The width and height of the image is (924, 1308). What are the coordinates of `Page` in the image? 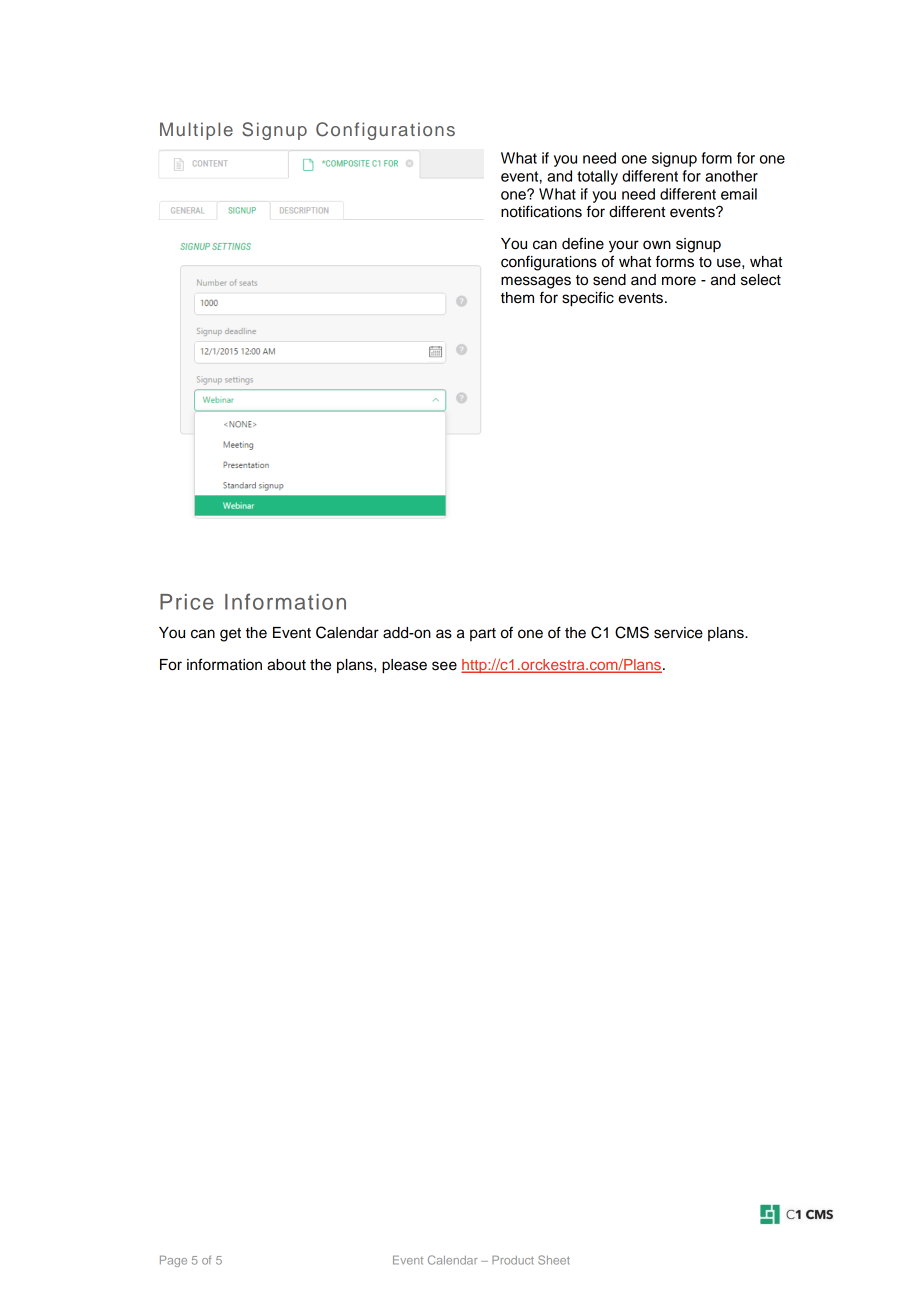 It's located at (173, 1261).
